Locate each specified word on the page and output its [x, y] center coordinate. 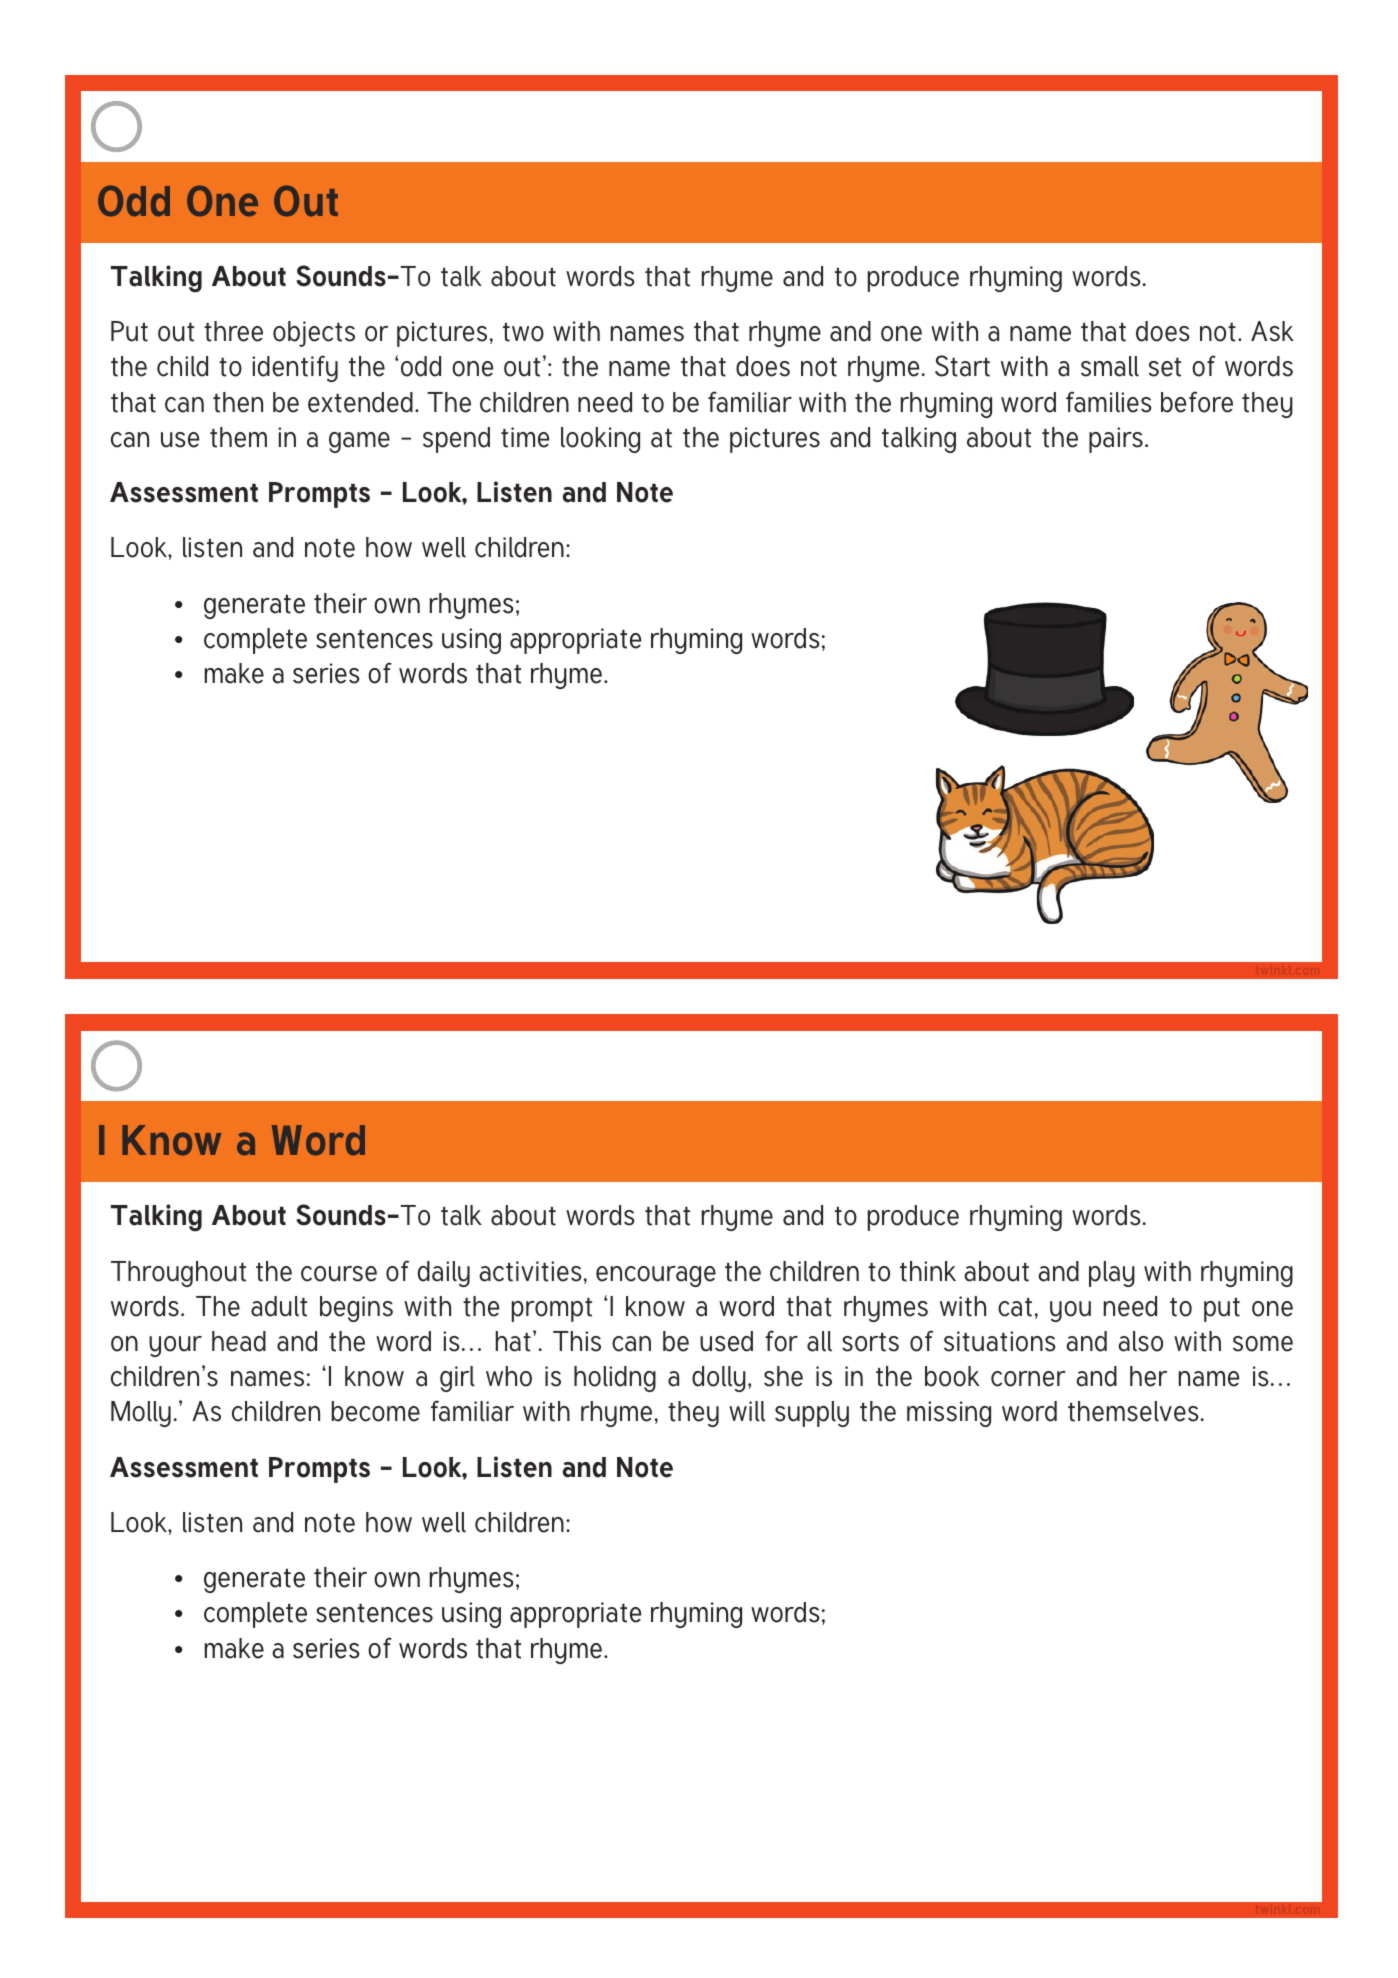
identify [295, 368]
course [339, 1274]
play [1112, 1274]
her [1148, 1376]
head [239, 1341]
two [523, 332]
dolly [719, 1379]
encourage [656, 1276]
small [1110, 366]
